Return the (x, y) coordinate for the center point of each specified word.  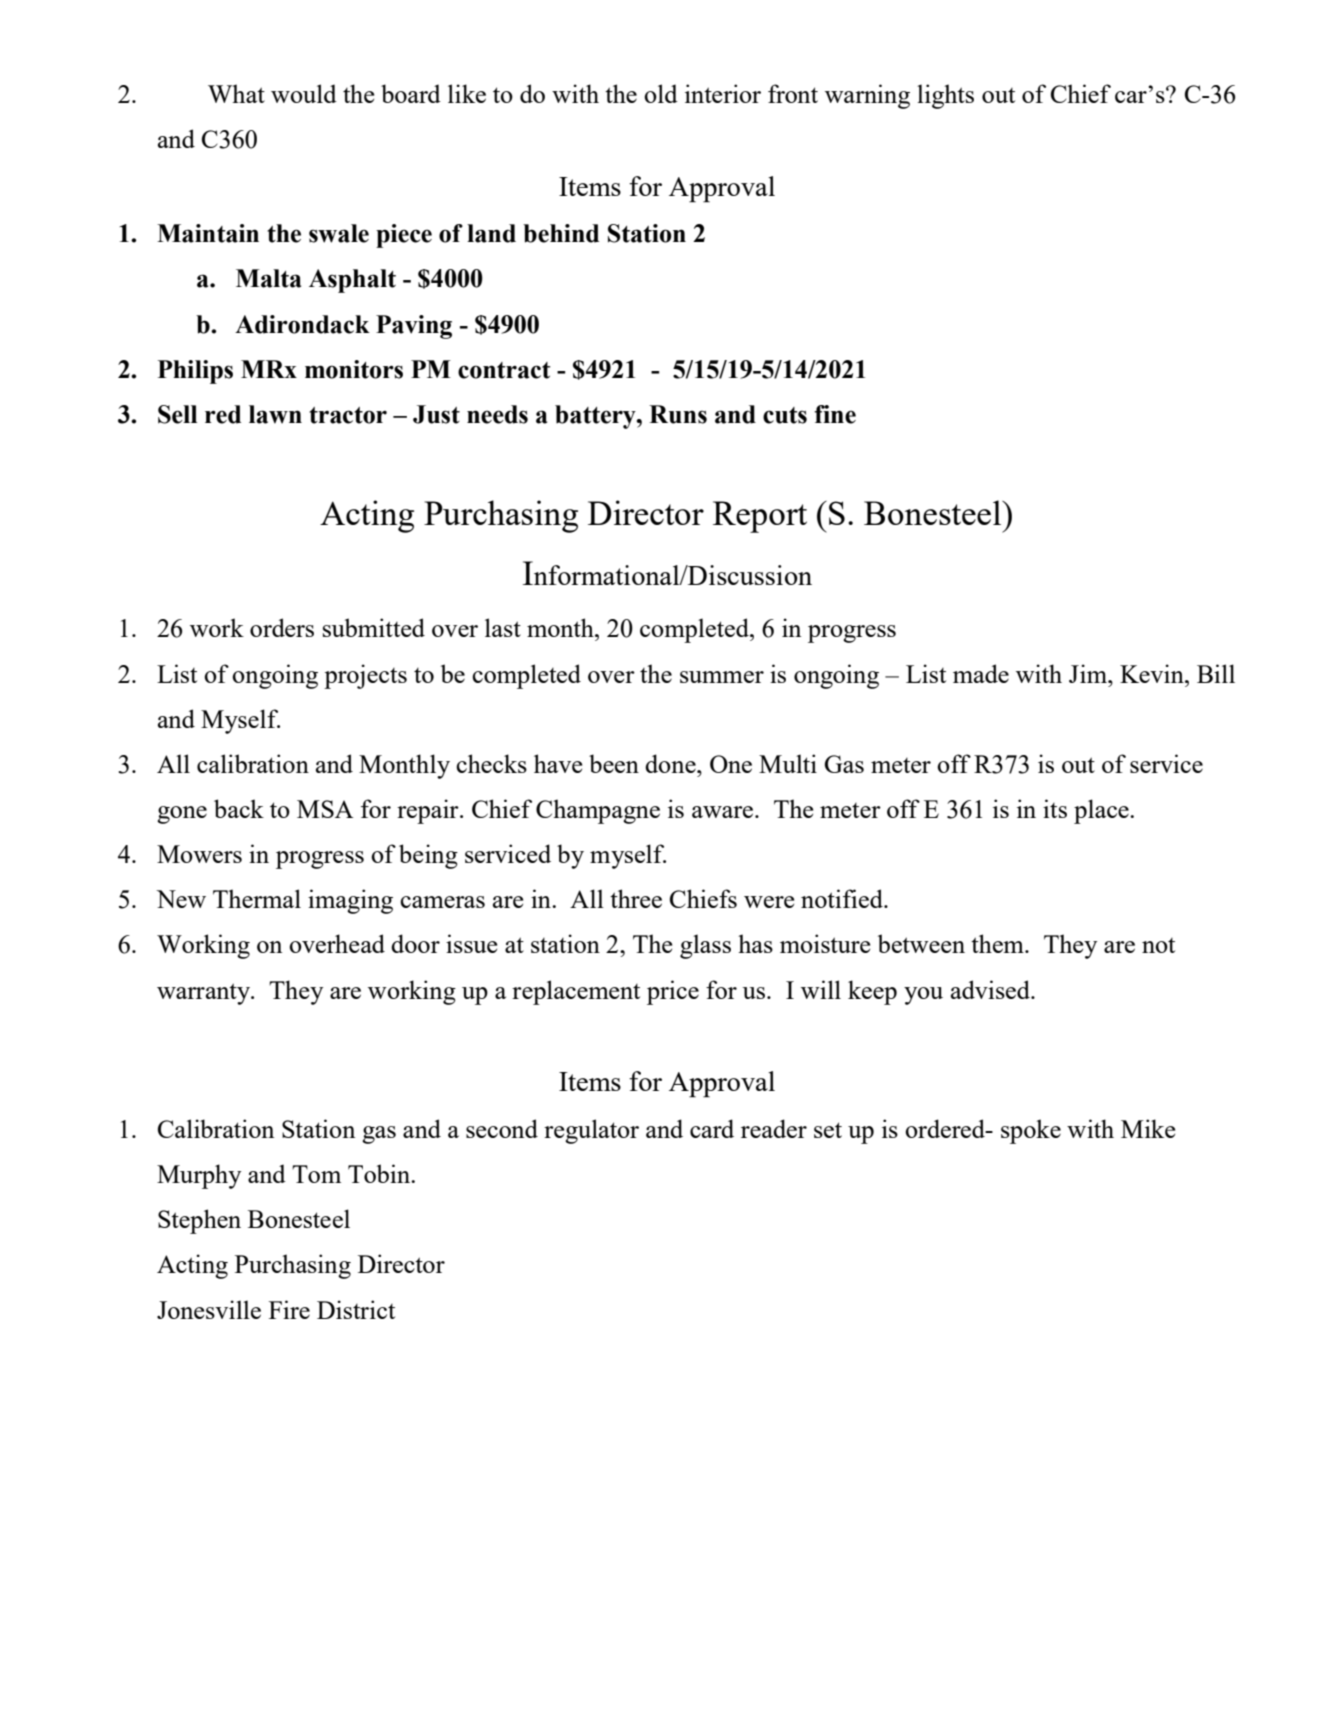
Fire (289, 1309)
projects (365, 676)
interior (723, 93)
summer (722, 677)
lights (945, 96)
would (304, 93)
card (712, 1128)
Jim (1089, 673)
